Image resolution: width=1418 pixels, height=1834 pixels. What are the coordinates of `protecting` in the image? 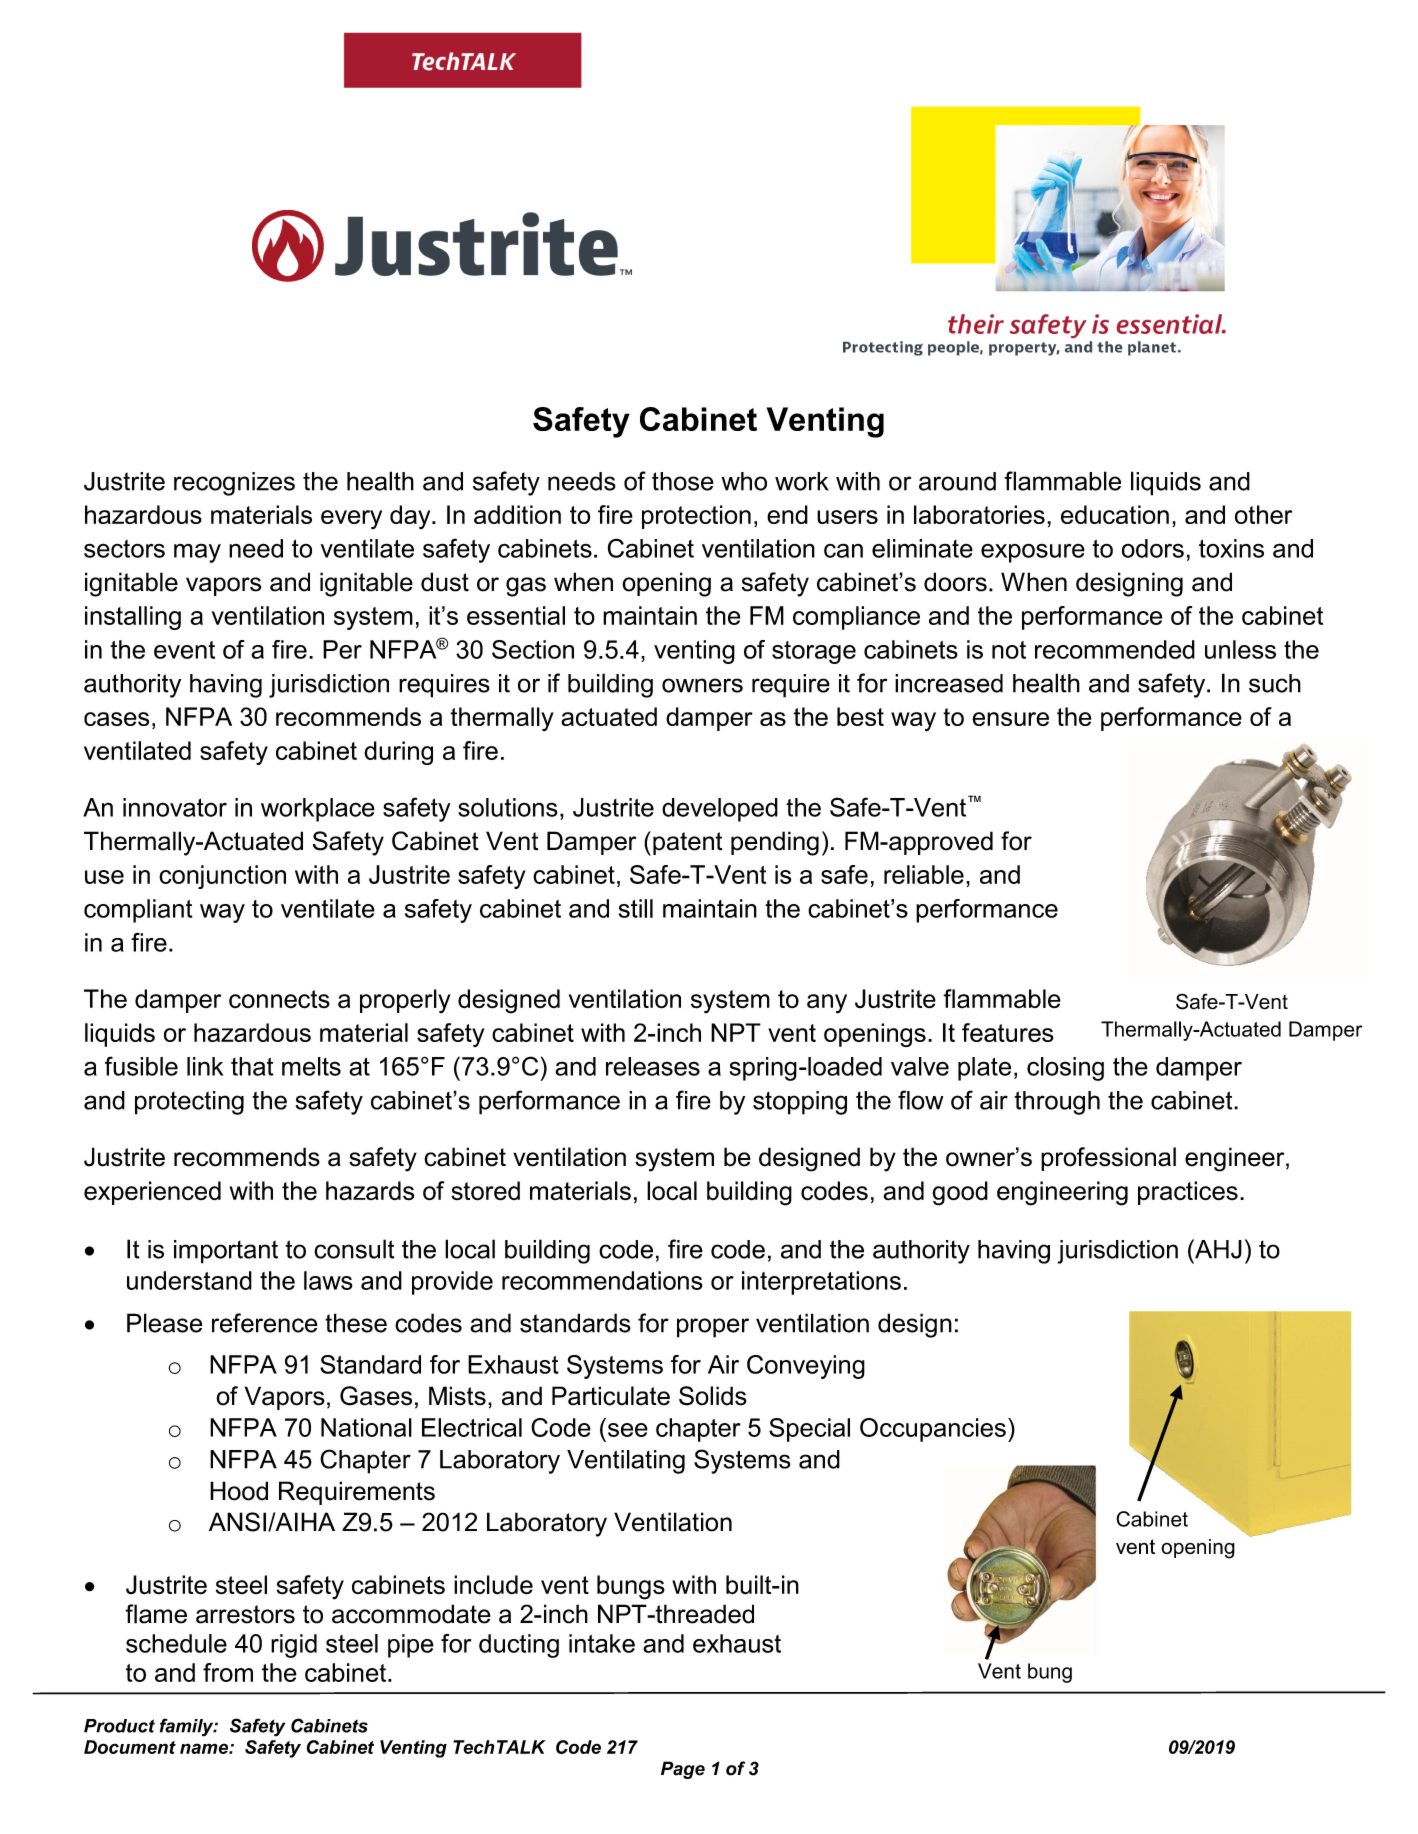 It's located at (189, 1103).
